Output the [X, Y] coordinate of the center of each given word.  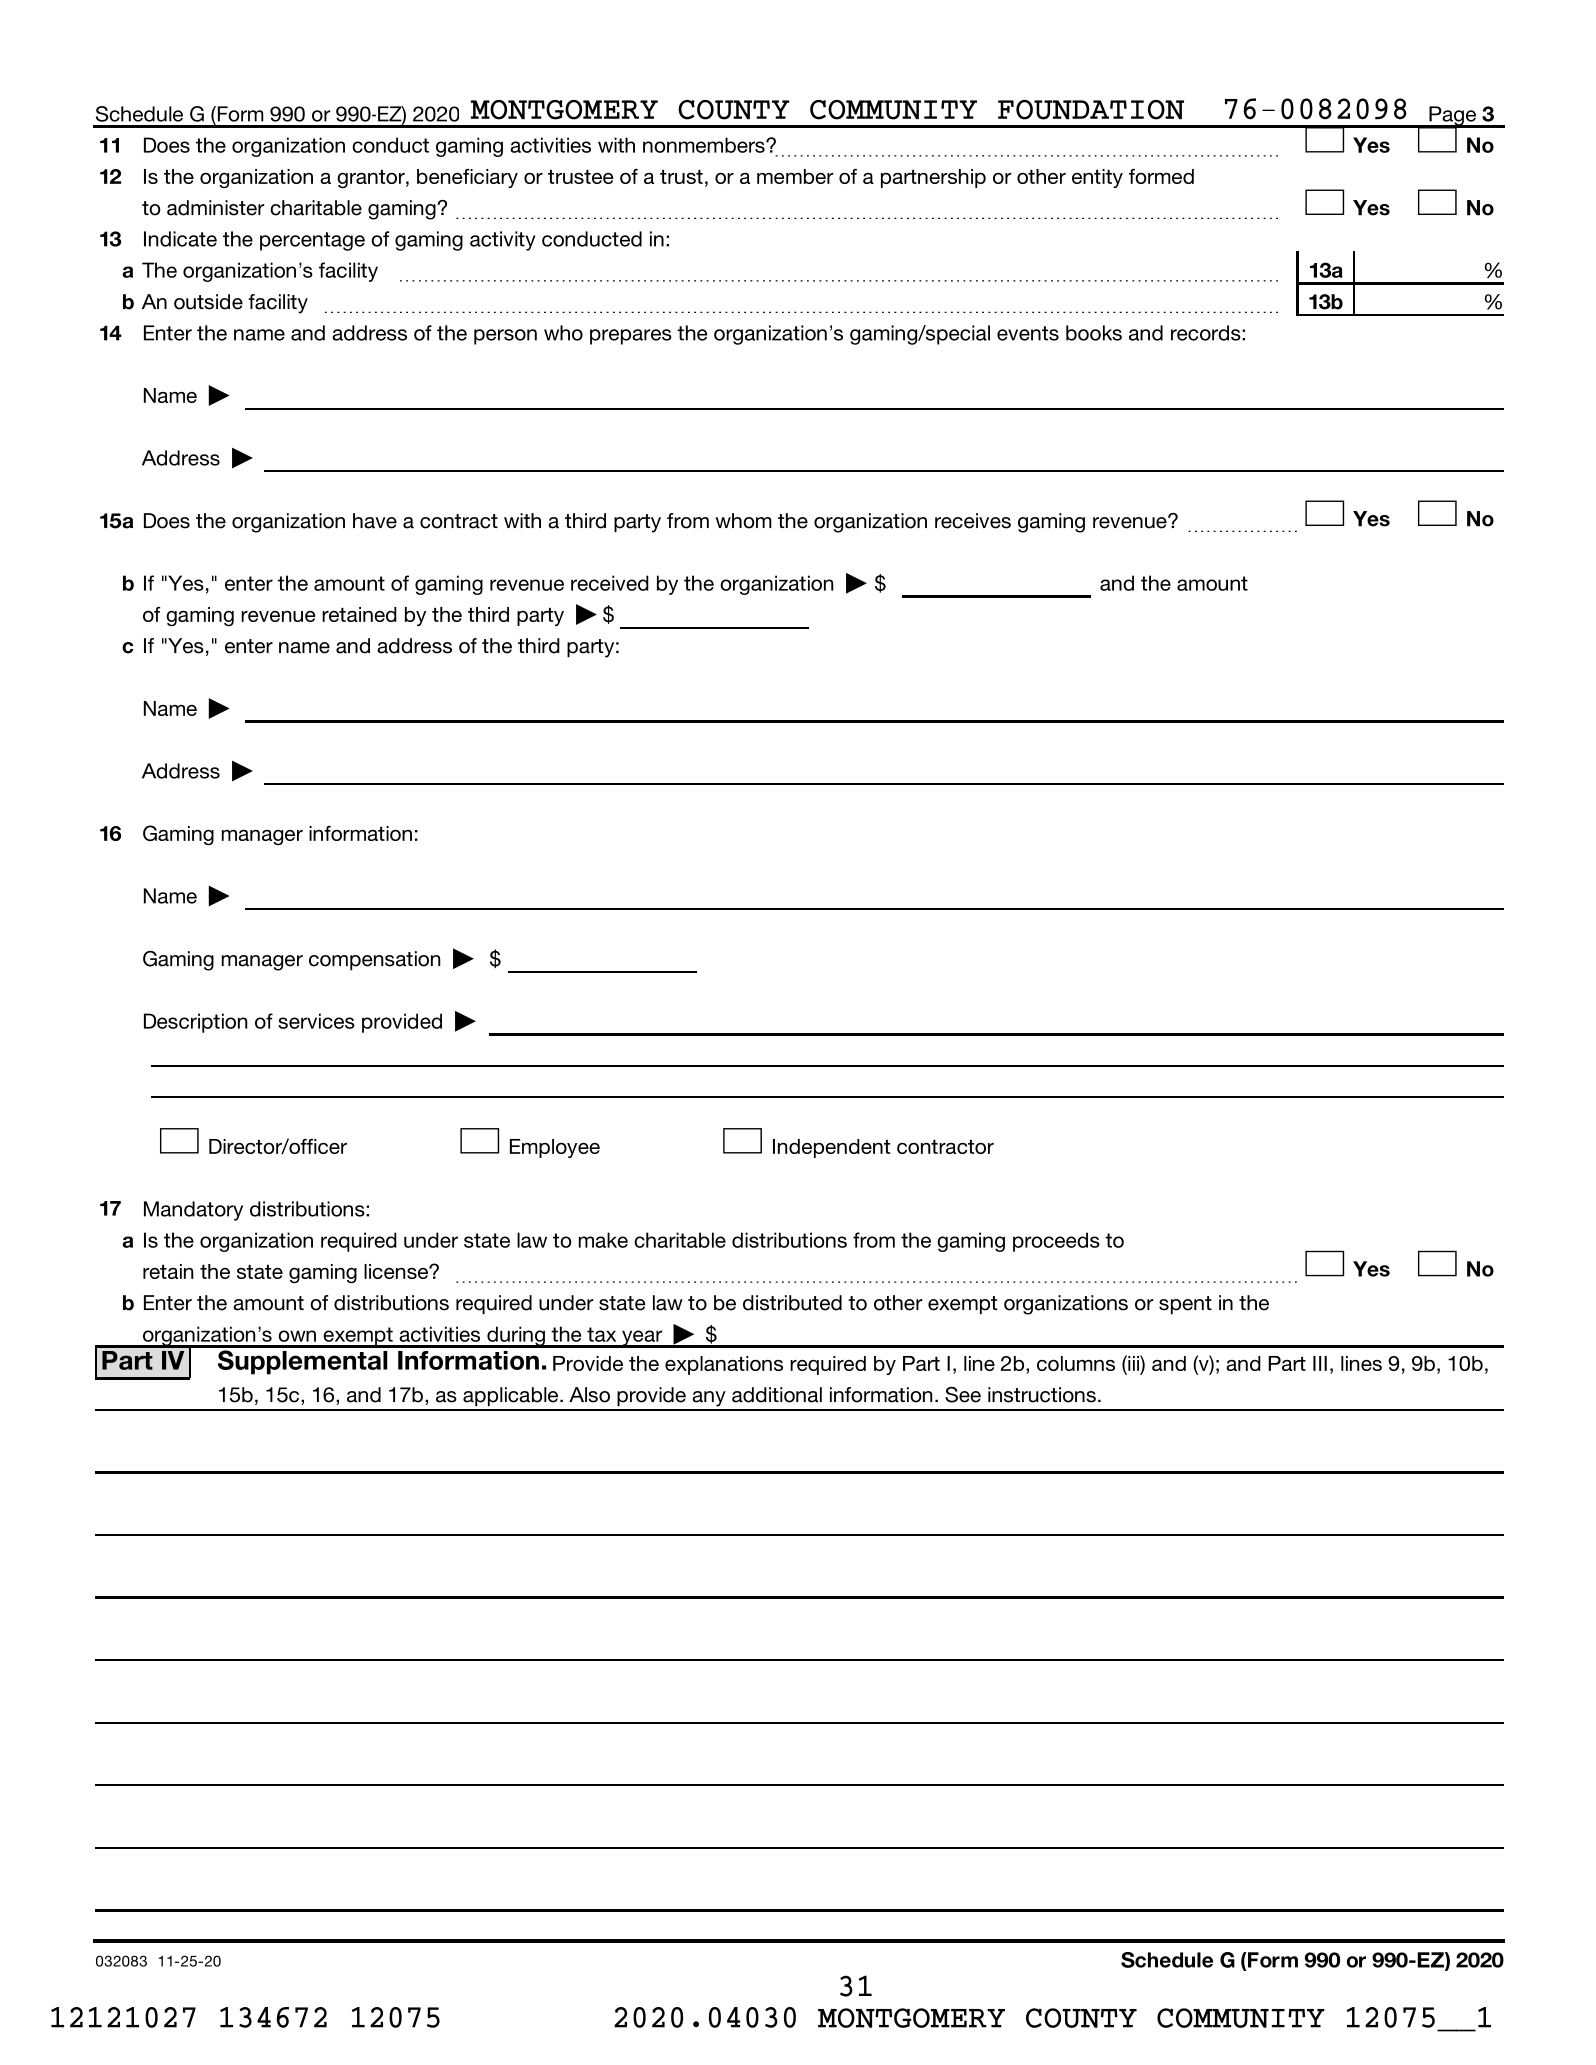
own [297, 1336]
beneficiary [467, 178]
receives [973, 521]
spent [1185, 1305]
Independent [831, 1148]
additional [777, 1395]
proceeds [1056, 1242]
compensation [375, 961]
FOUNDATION [1091, 110]
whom [743, 521]
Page [1453, 117]
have [375, 521]
